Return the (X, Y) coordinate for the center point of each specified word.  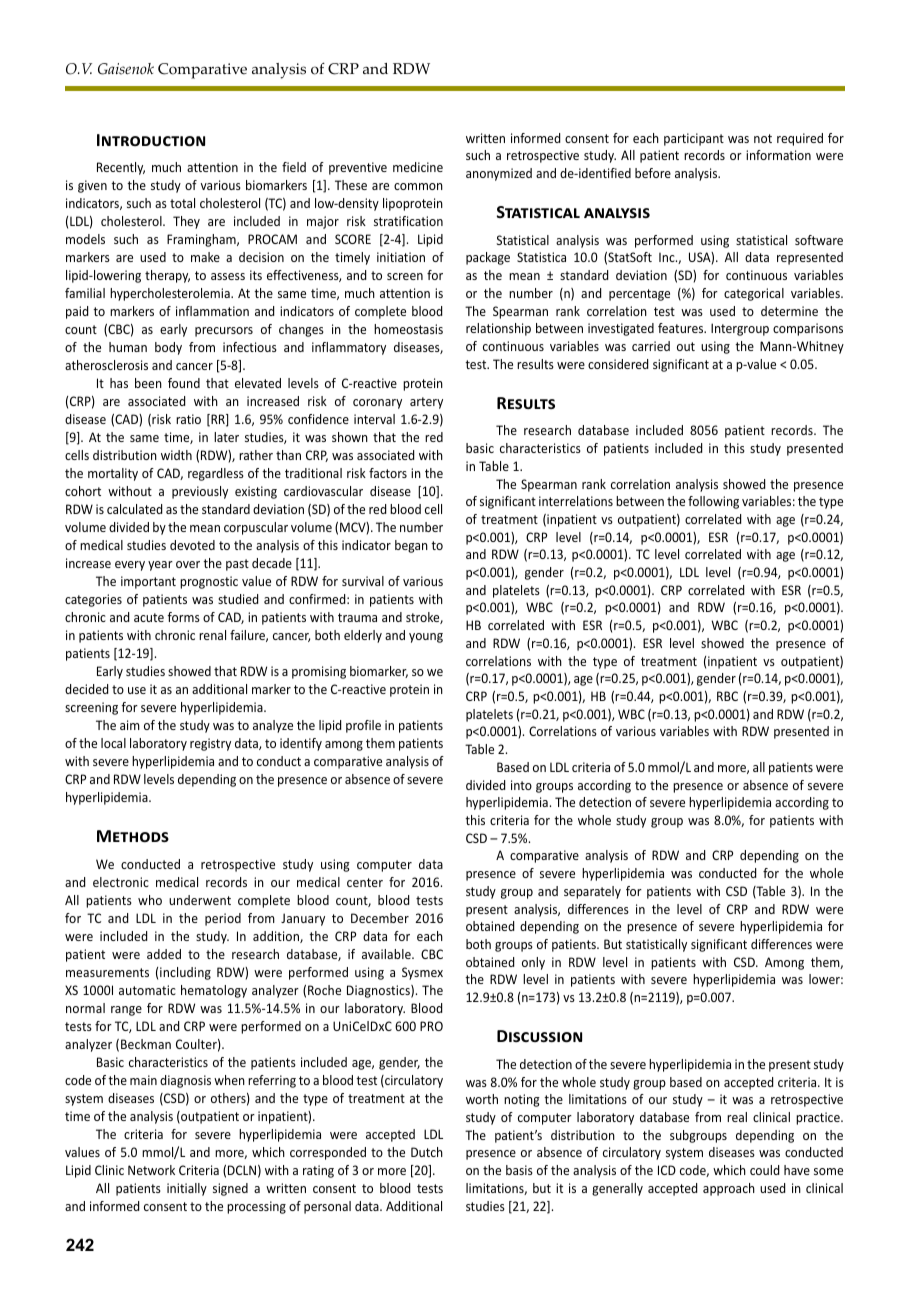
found (184, 383)
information (778, 155)
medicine (418, 167)
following (713, 502)
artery (426, 403)
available (387, 954)
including (185, 973)
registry (210, 744)
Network (151, 1170)
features (682, 328)
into (521, 785)
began (411, 546)
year (160, 566)
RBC (727, 696)
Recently (121, 168)
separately (592, 892)
